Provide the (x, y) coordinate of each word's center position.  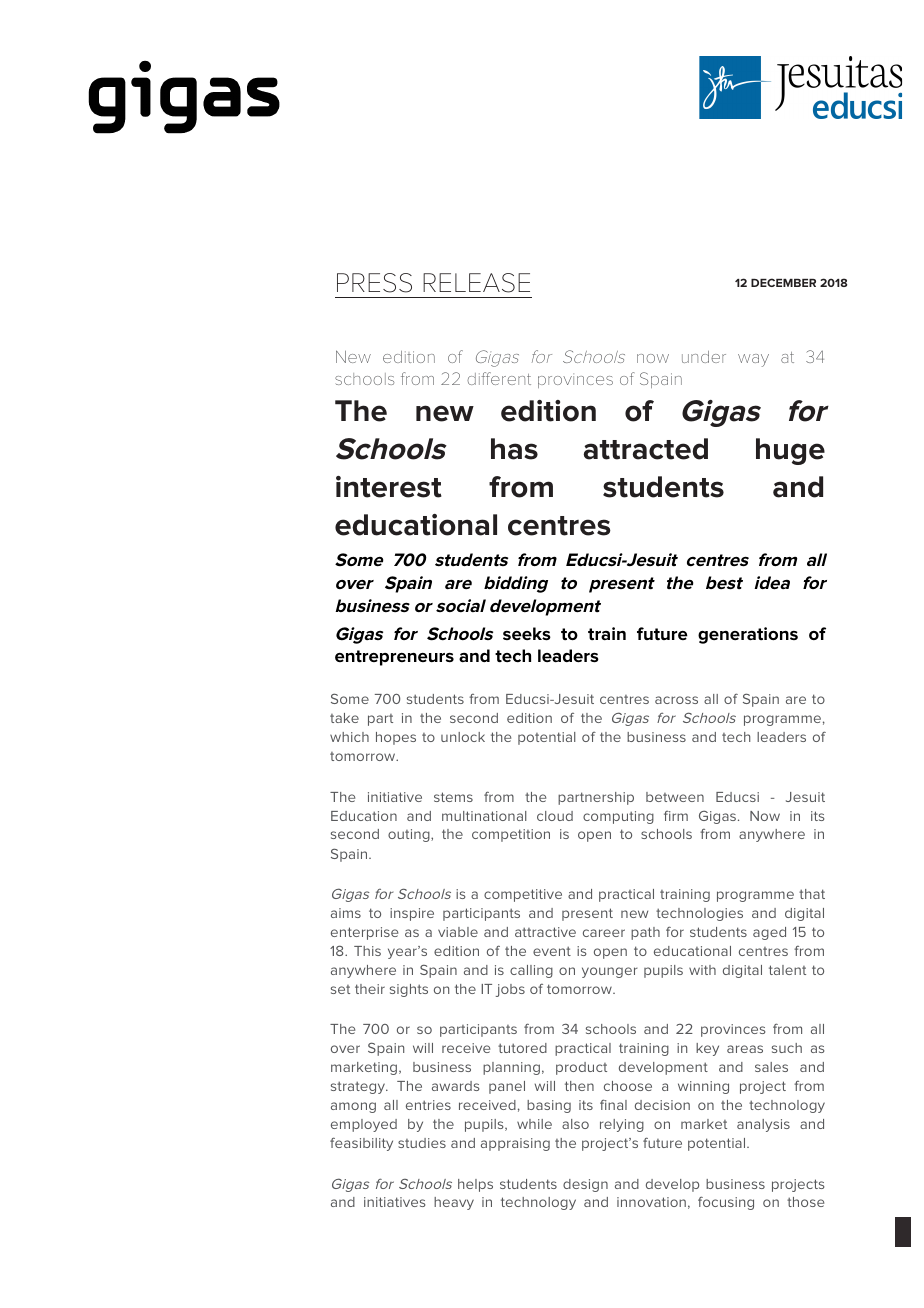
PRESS (374, 283)
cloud (555, 816)
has (514, 449)
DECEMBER (783, 282)
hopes (396, 738)
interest (389, 487)
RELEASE (476, 283)
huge (790, 451)
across (676, 700)
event (552, 951)
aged (769, 933)
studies (422, 1143)
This (367, 951)
